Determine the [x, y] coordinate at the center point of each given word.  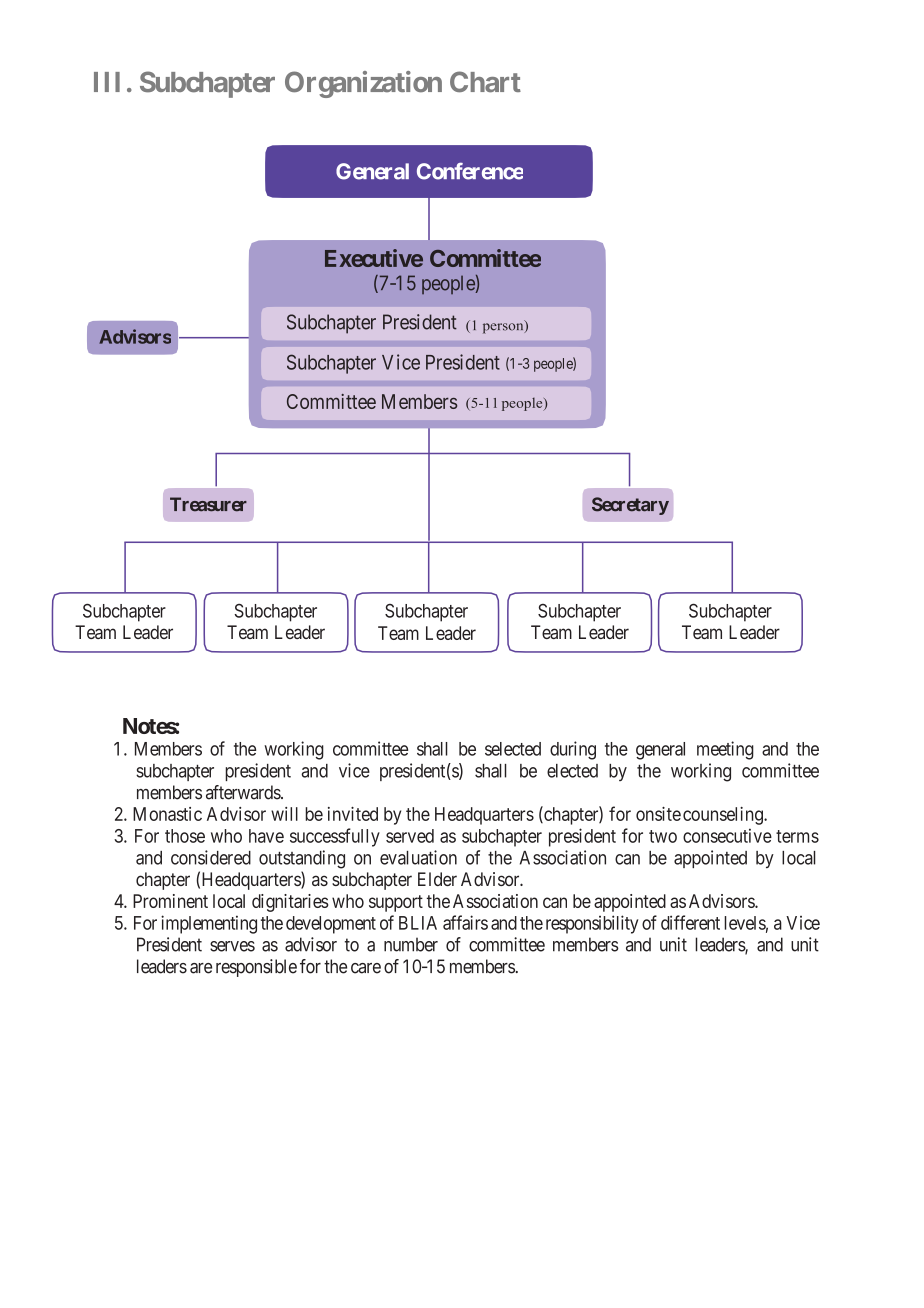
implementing [209, 924]
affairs [465, 922]
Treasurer [208, 504]
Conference [470, 171]
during [573, 750]
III [107, 82]
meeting [725, 750]
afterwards [244, 792]
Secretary [630, 506]
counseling [724, 816]
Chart [485, 82]
